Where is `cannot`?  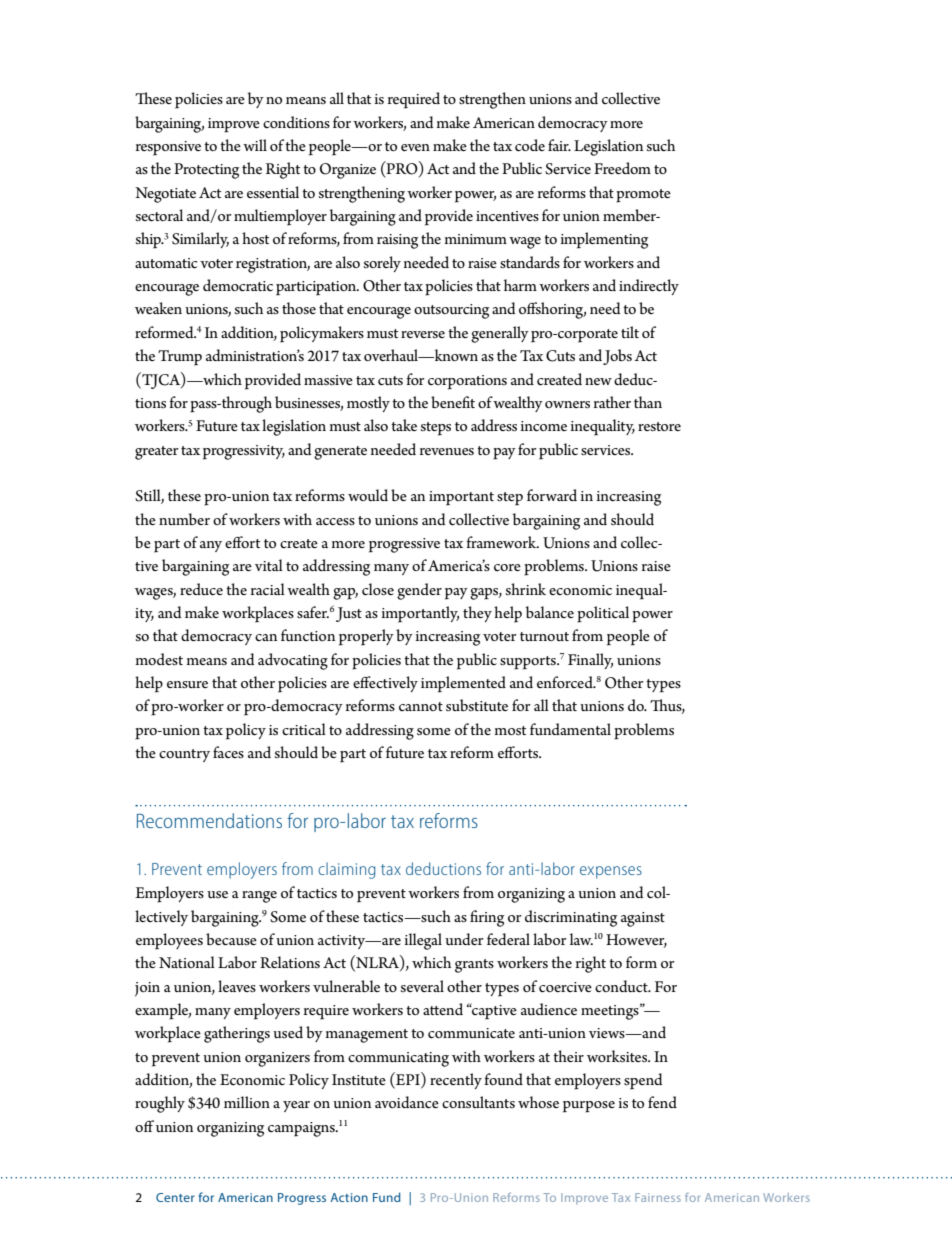 cannot is located at coordinates (421, 706).
